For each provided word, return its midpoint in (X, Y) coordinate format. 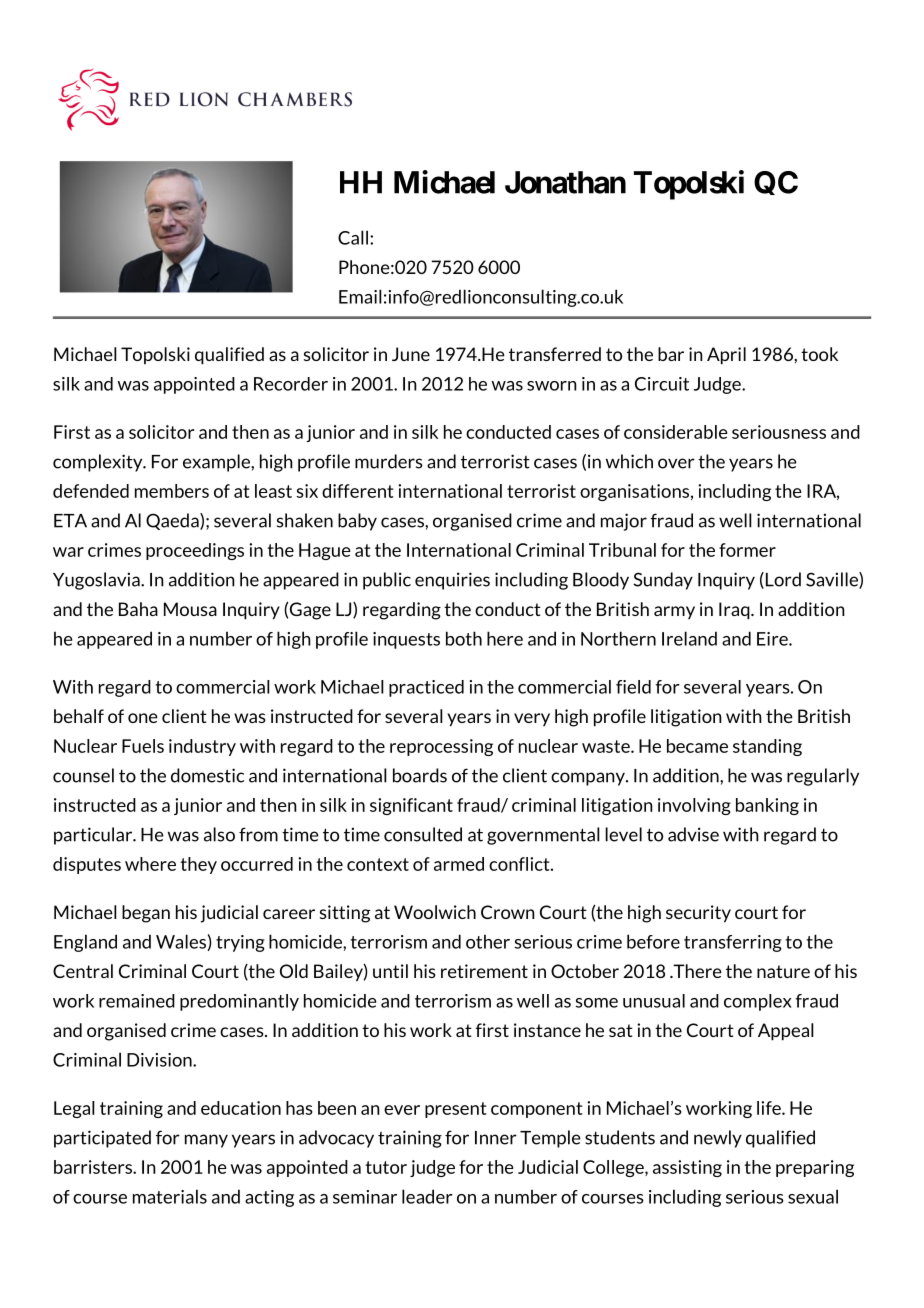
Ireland (689, 638)
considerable (676, 432)
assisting (687, 1168)
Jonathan (565, 182)
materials (170, 1196)
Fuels (143, 746)
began (146, 914)
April (726, 356)
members (172, 491)
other (488, 941)
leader (427, 1196)
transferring (733, 943)
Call (353, 237)
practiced (426, 688)
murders (389, 461)
